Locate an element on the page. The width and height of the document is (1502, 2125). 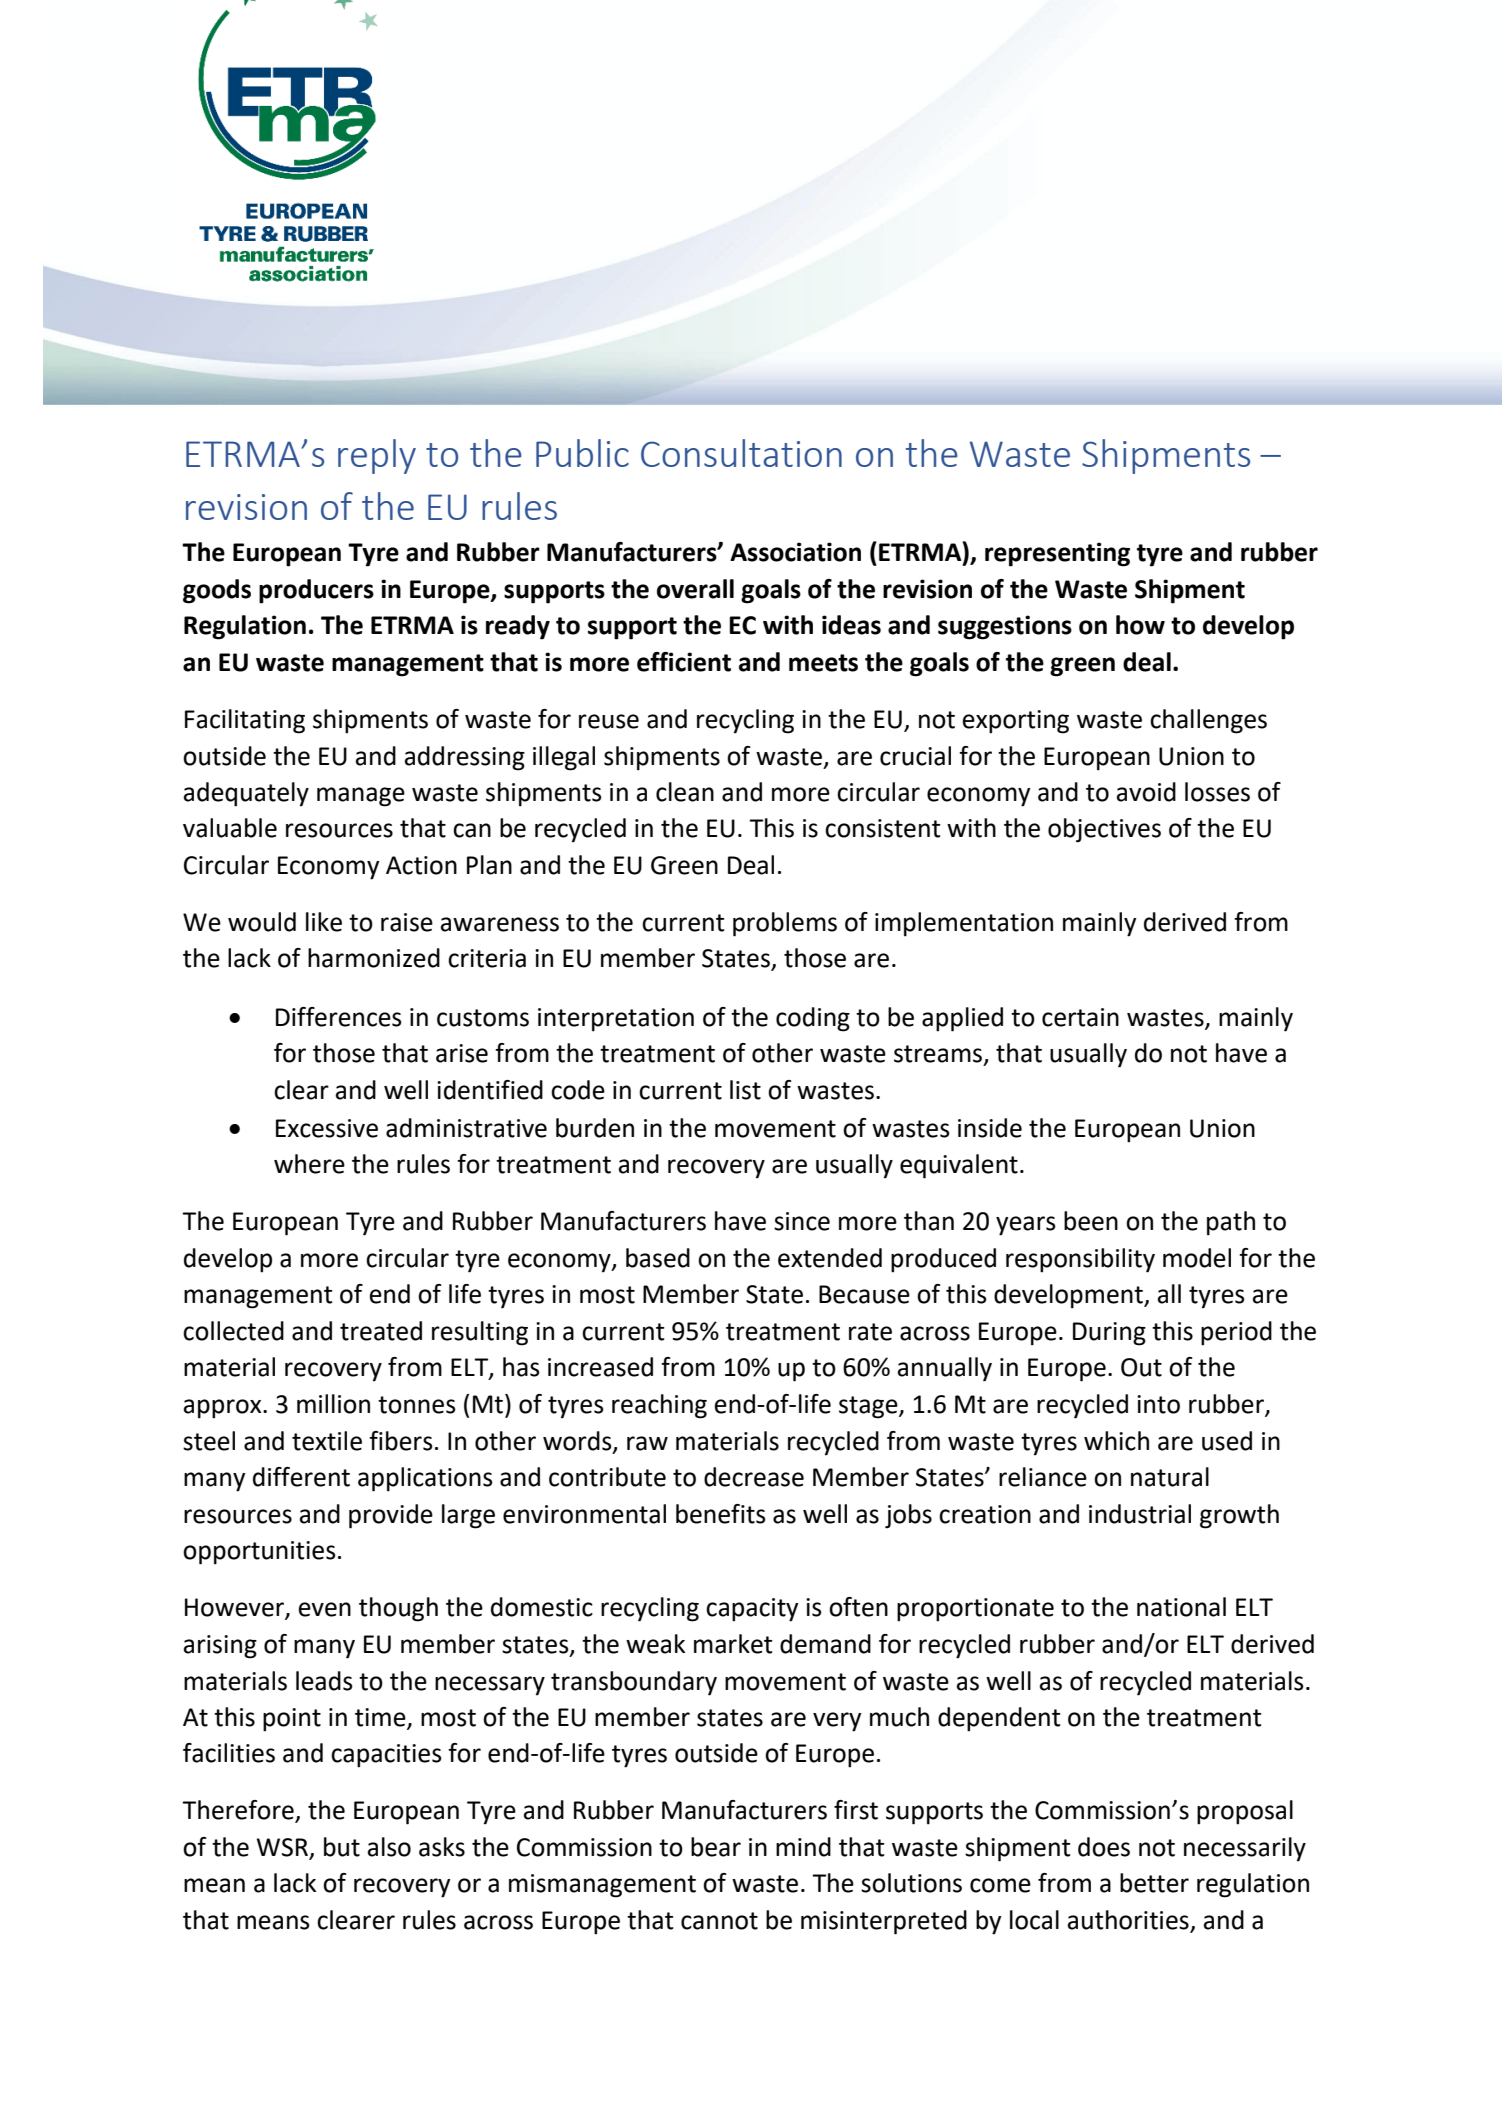
Consultation is located at coordinates (741, 453).
